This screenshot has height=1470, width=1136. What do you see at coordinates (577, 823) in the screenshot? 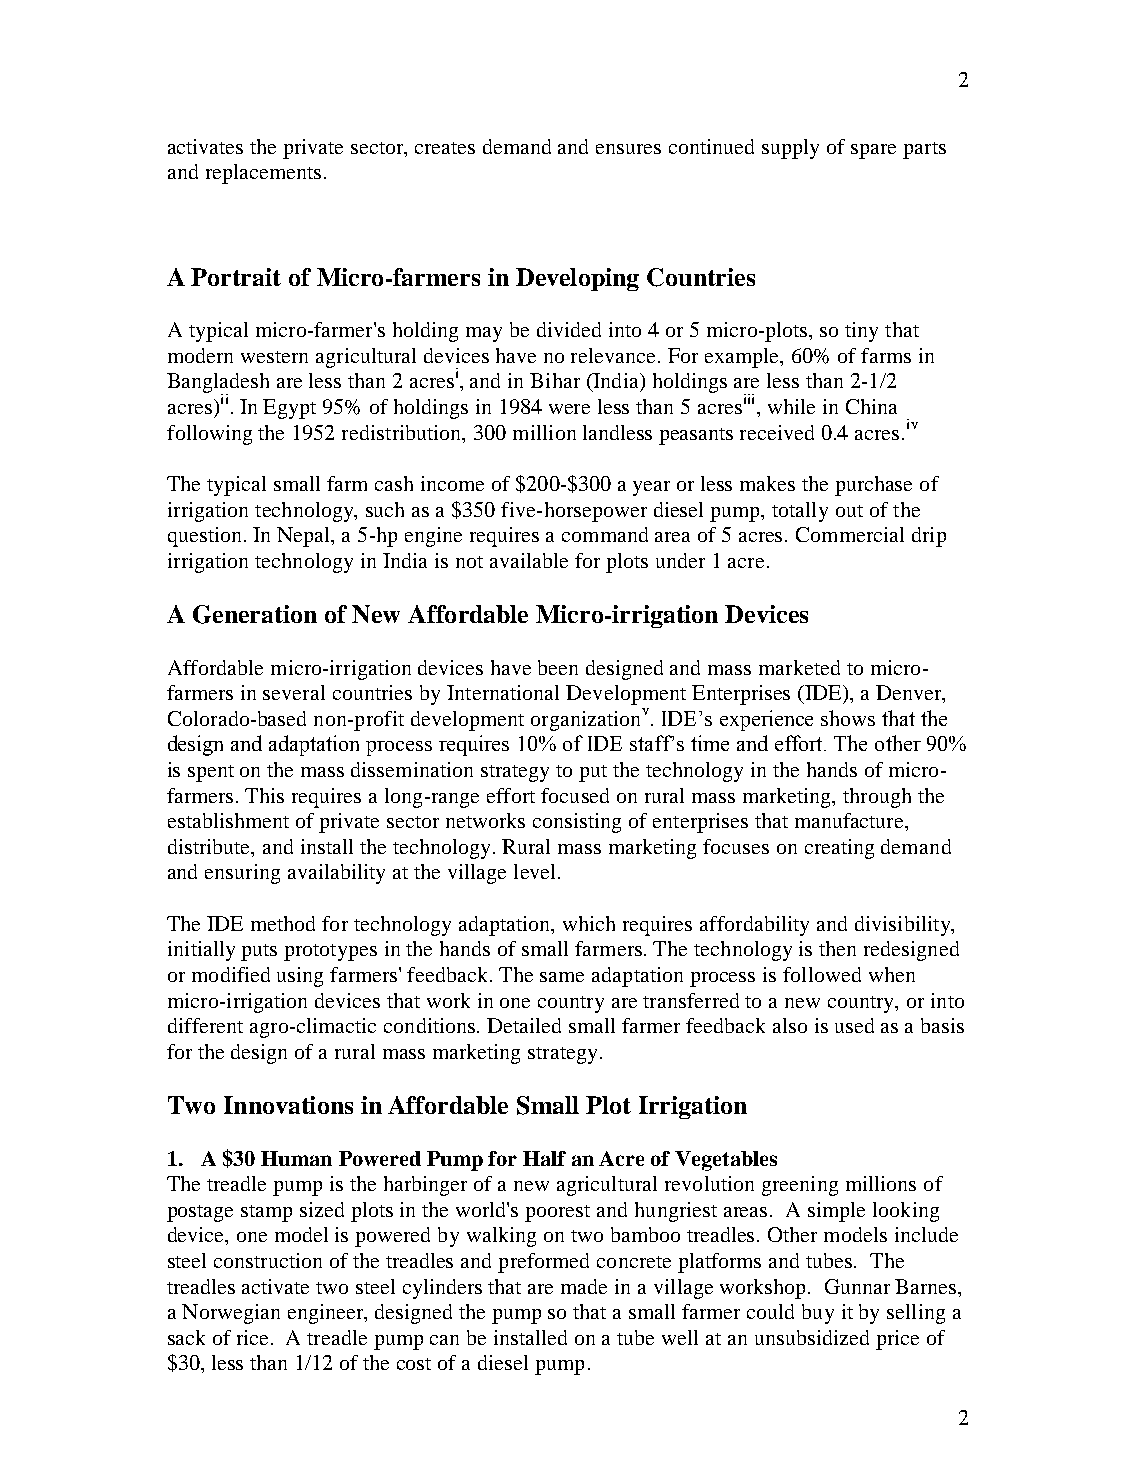
I see `consisting` at bounding box center [577, 823].
